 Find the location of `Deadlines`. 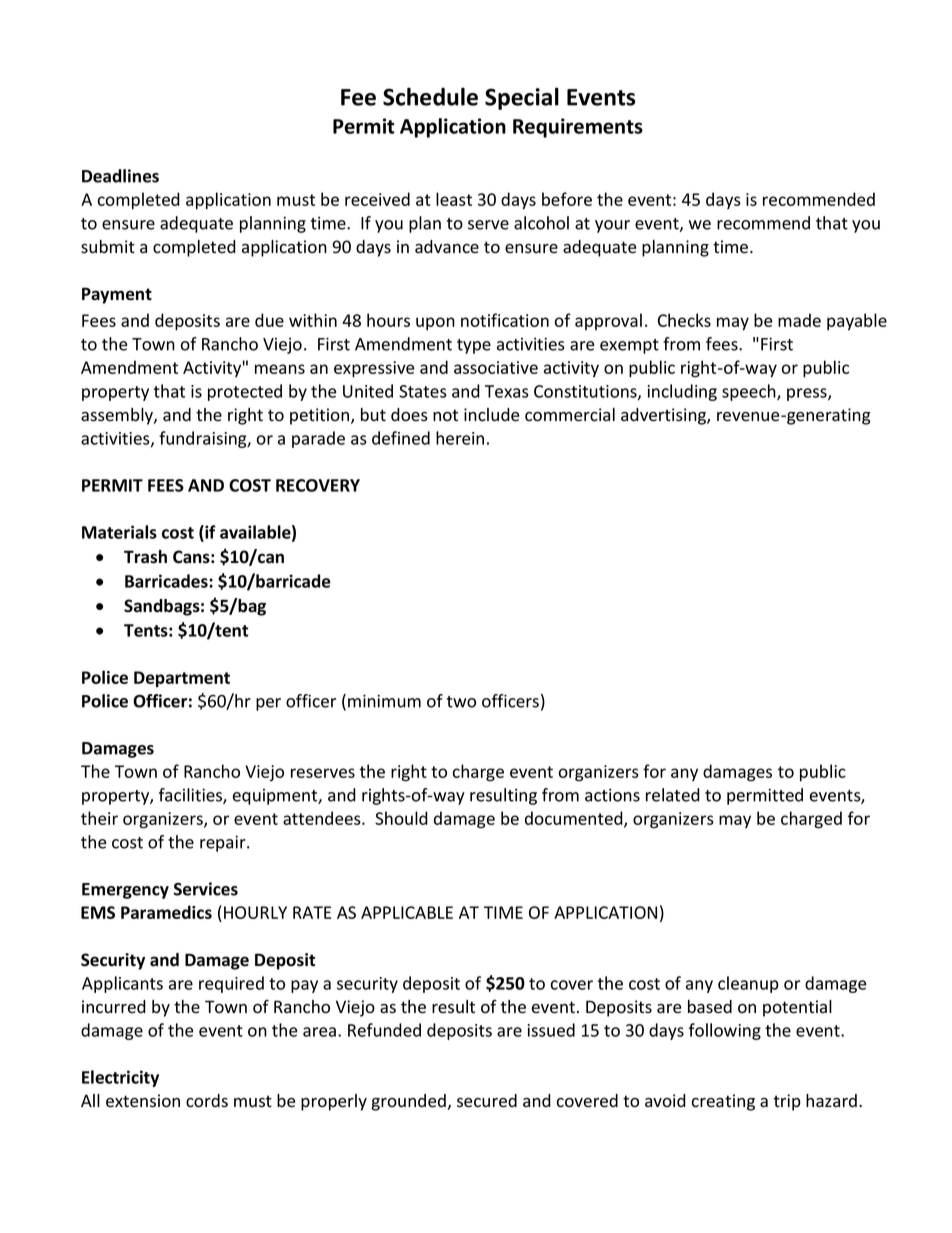

Deadlines is located at coordinates (120, 176).
